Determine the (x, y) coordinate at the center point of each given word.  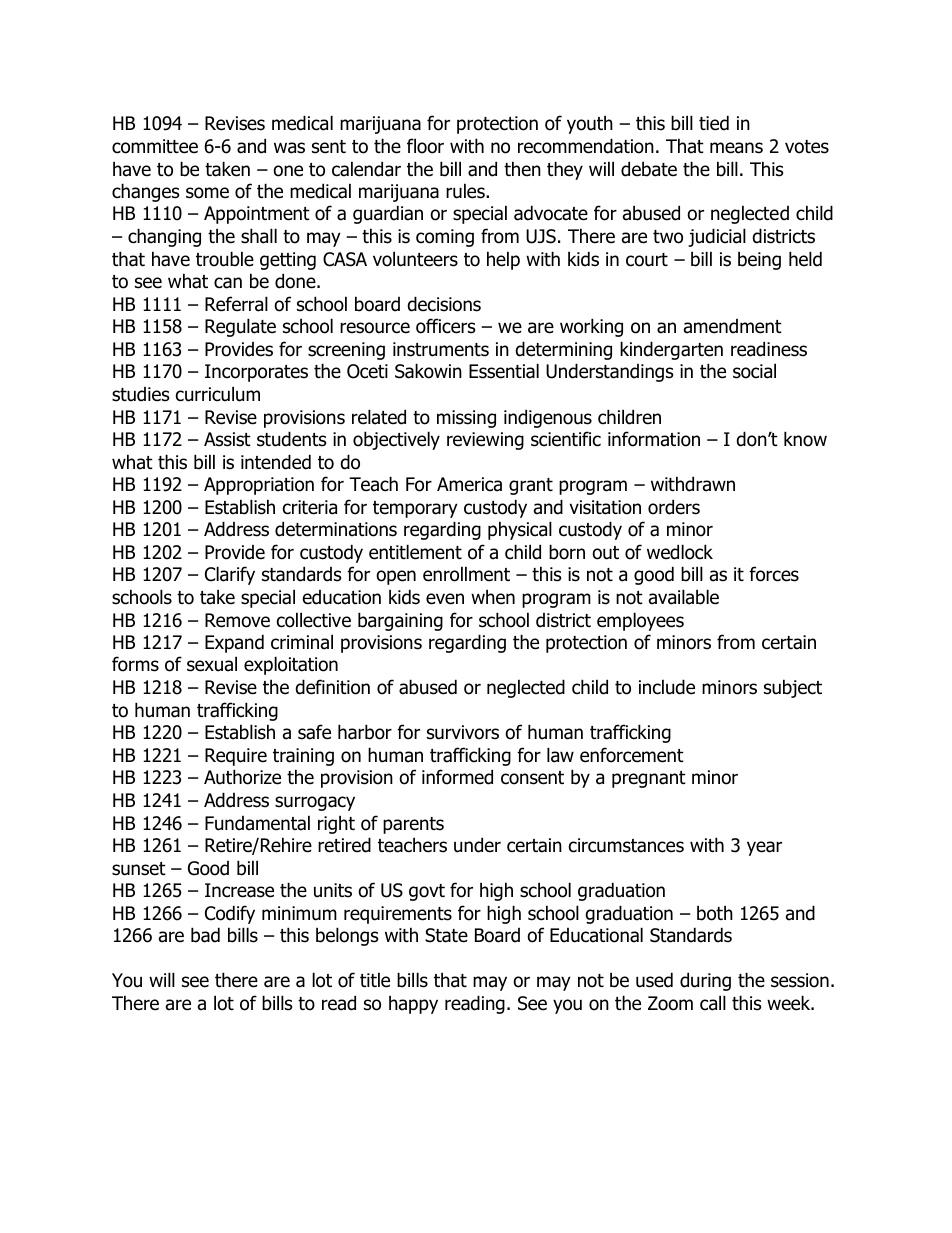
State (446, 935)
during (705, 981)
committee (155, 146)
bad (205, 935)
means (736, 148)
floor (425, 146)
